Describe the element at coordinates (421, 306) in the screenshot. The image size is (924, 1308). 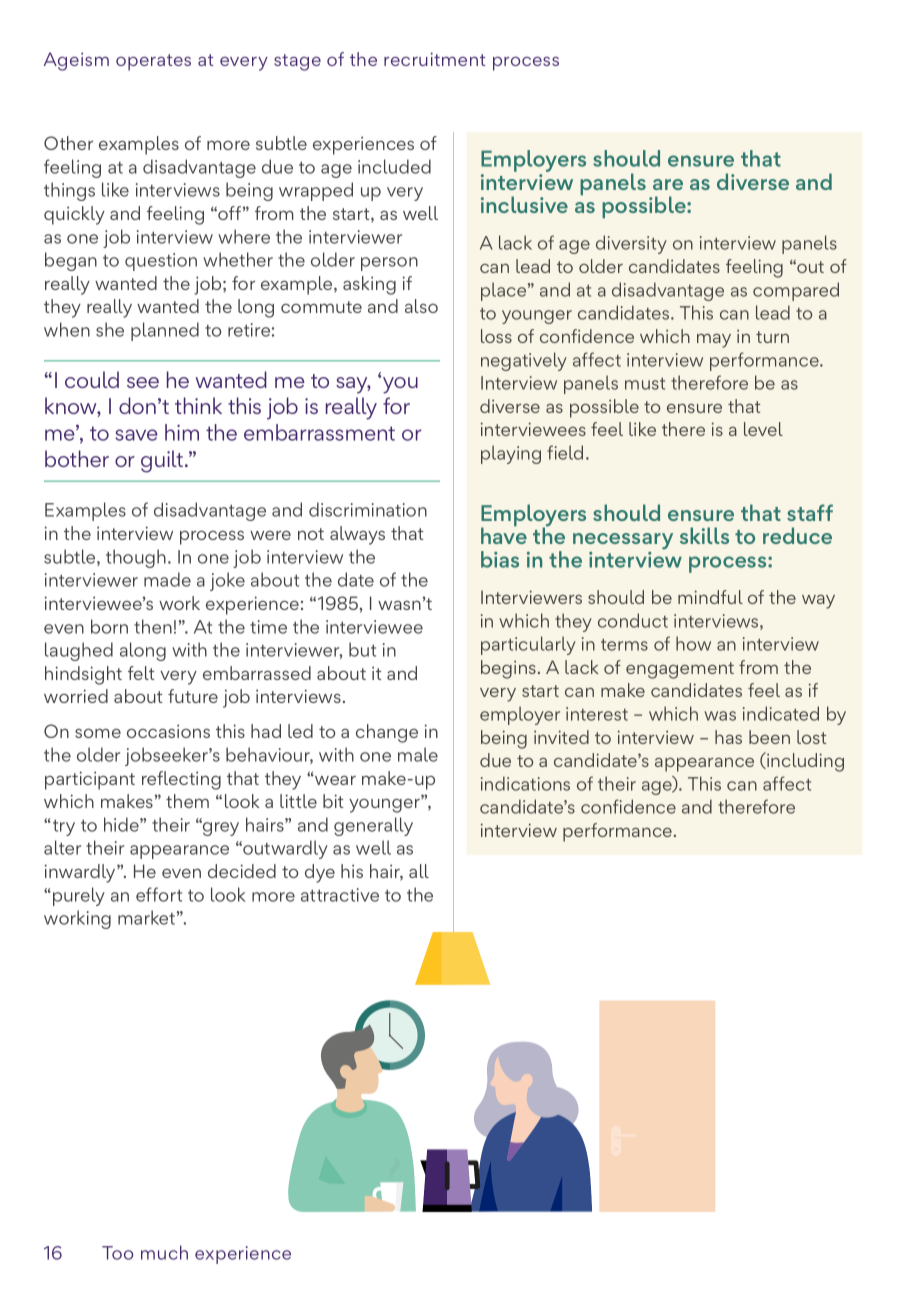
I see `also` at that location.
